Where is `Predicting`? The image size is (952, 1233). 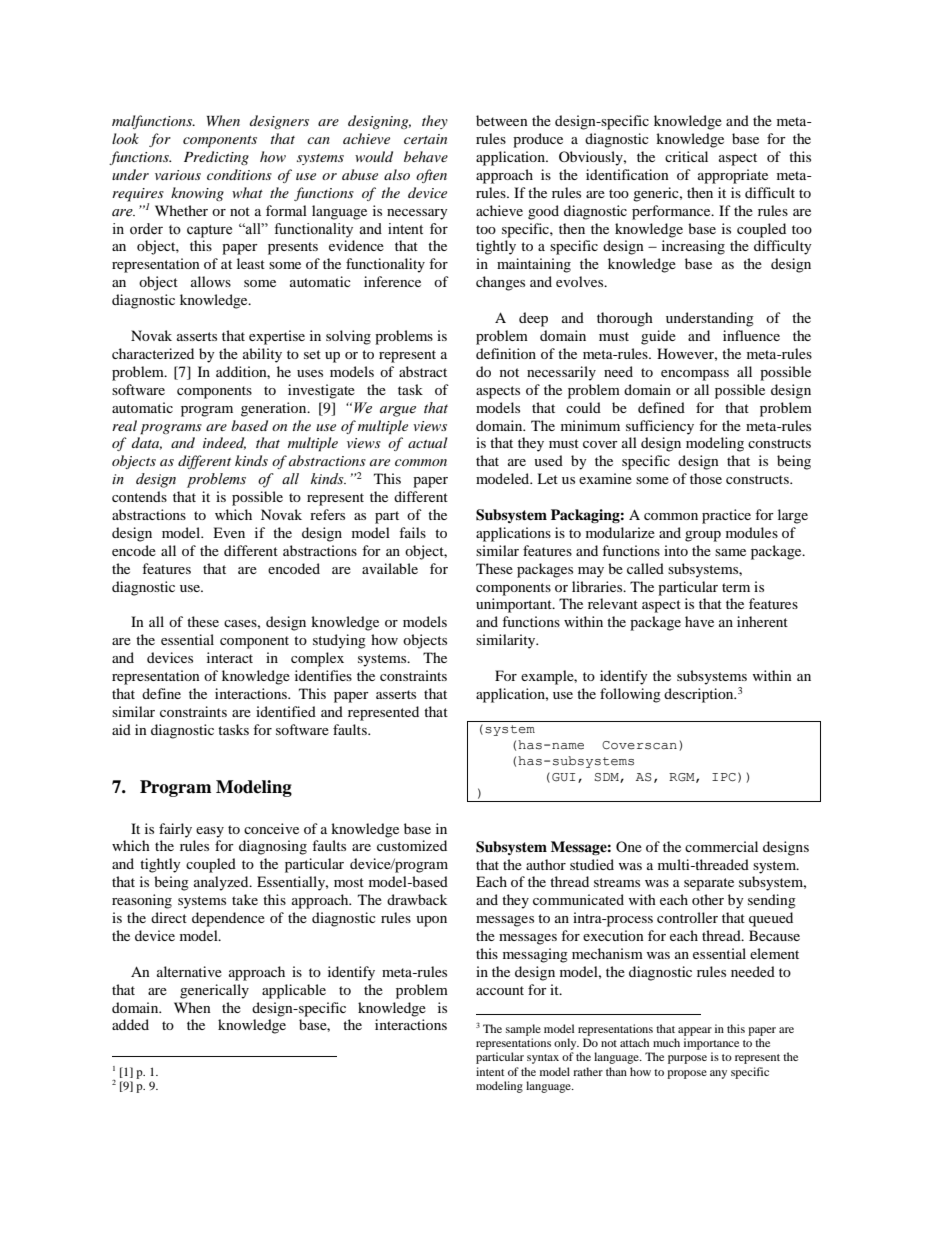 Predicting is located at coordinates (216, 158).
